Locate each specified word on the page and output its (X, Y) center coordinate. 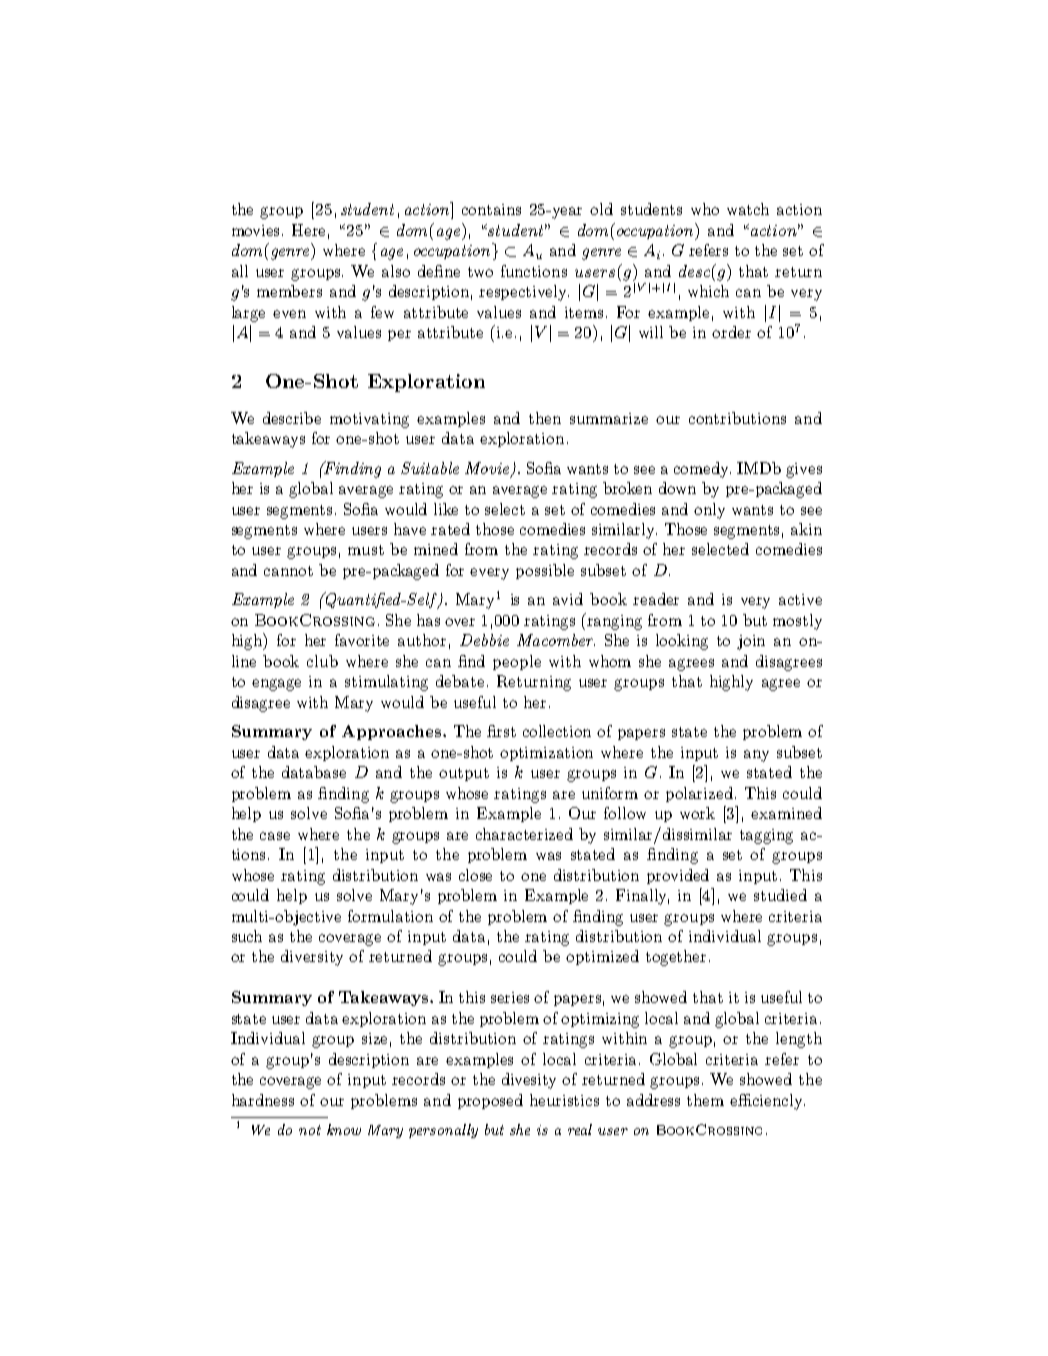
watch (748, 209)
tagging (766, 836)
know (344, 1129)
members (289, 291)
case (275, 836)
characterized (524, 834)
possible (545, 571)
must (366, 550)
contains (491, 209)
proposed (490, 1101)
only (709, 511)
